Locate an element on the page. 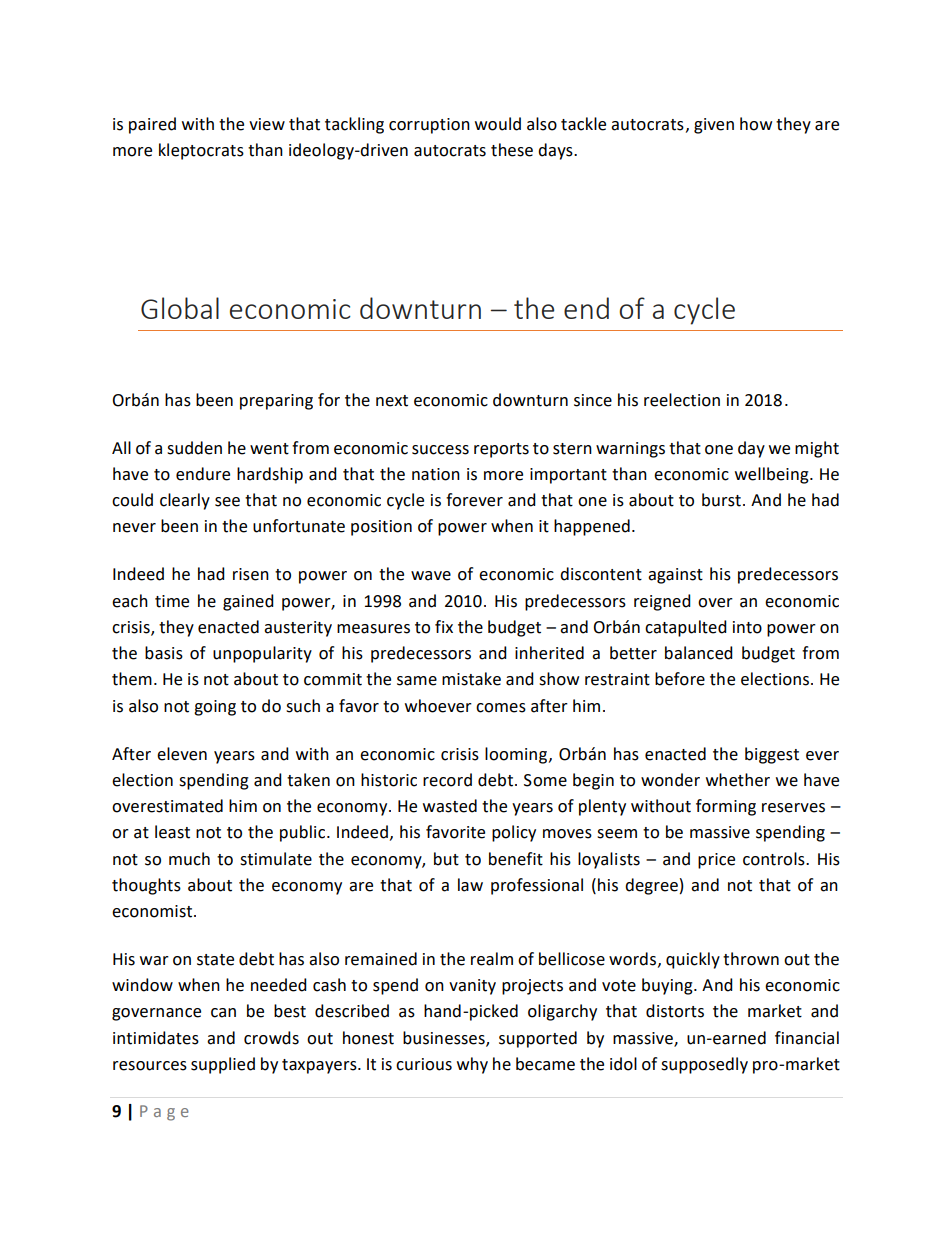 The image size is (952, 1233). businesses is located at coordinates (445, 1038).
